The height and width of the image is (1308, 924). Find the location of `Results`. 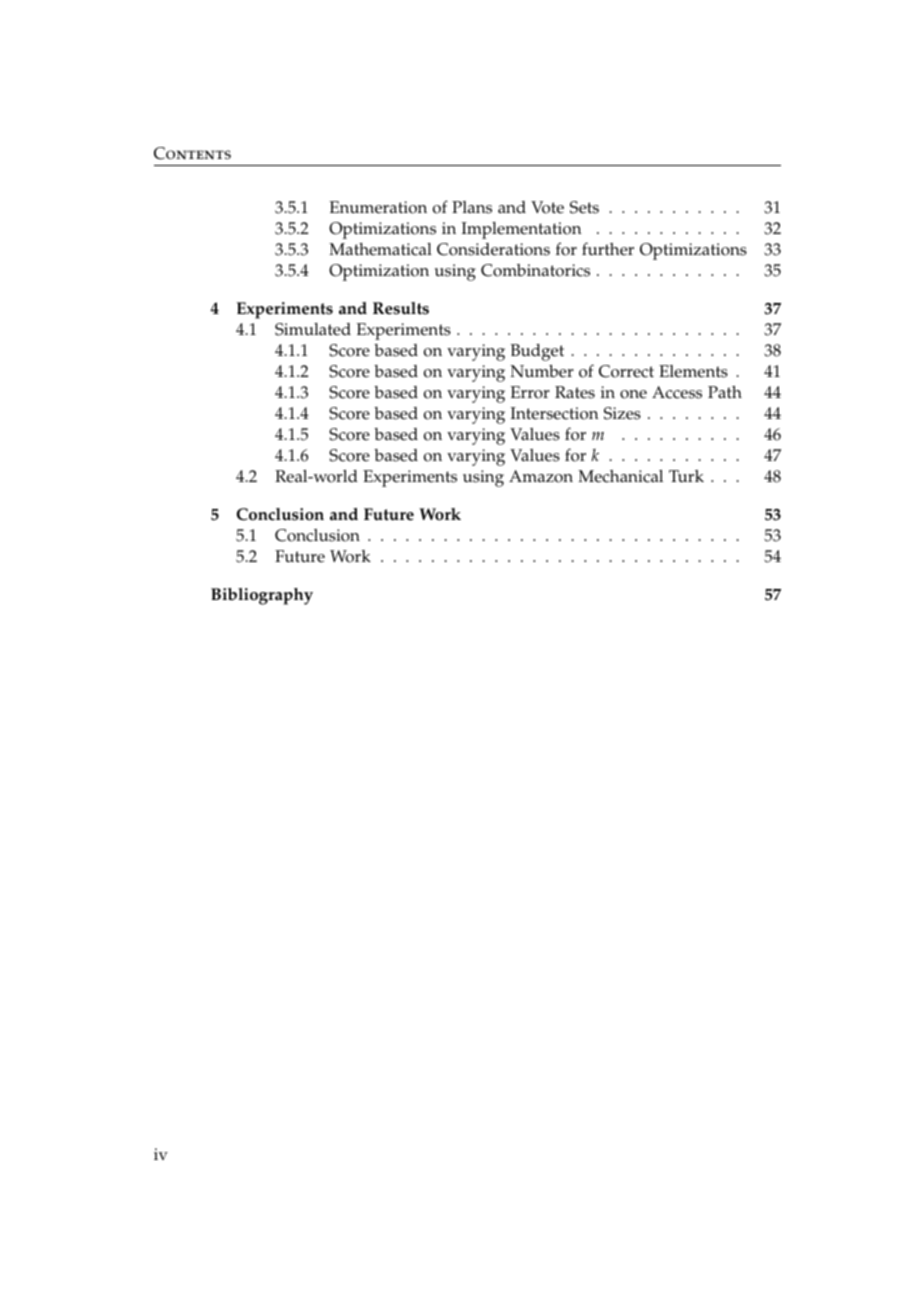

Results is located at coordinates (401, 308).
